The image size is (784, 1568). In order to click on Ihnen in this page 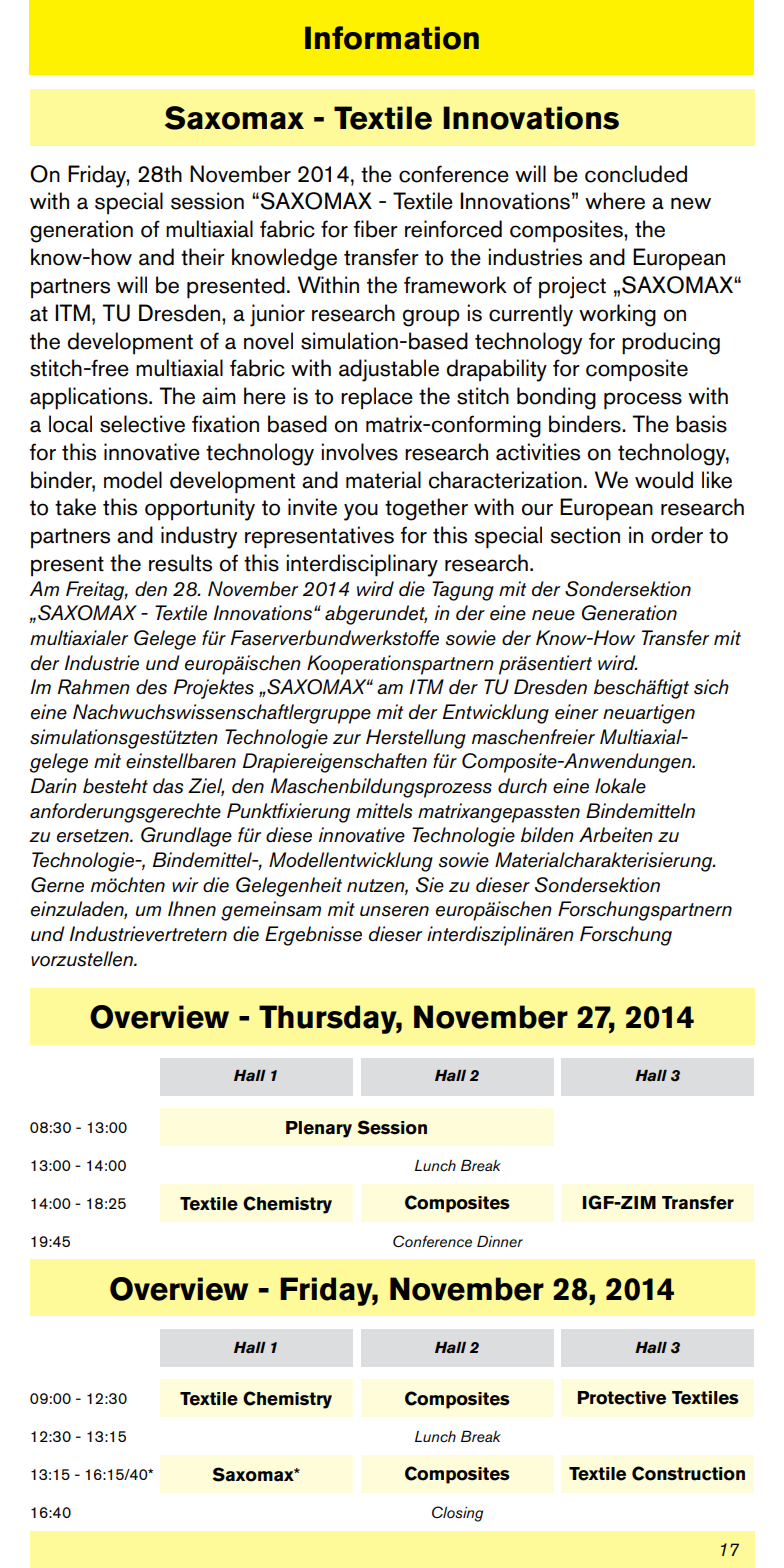, I will do `click(192, 909)`.
